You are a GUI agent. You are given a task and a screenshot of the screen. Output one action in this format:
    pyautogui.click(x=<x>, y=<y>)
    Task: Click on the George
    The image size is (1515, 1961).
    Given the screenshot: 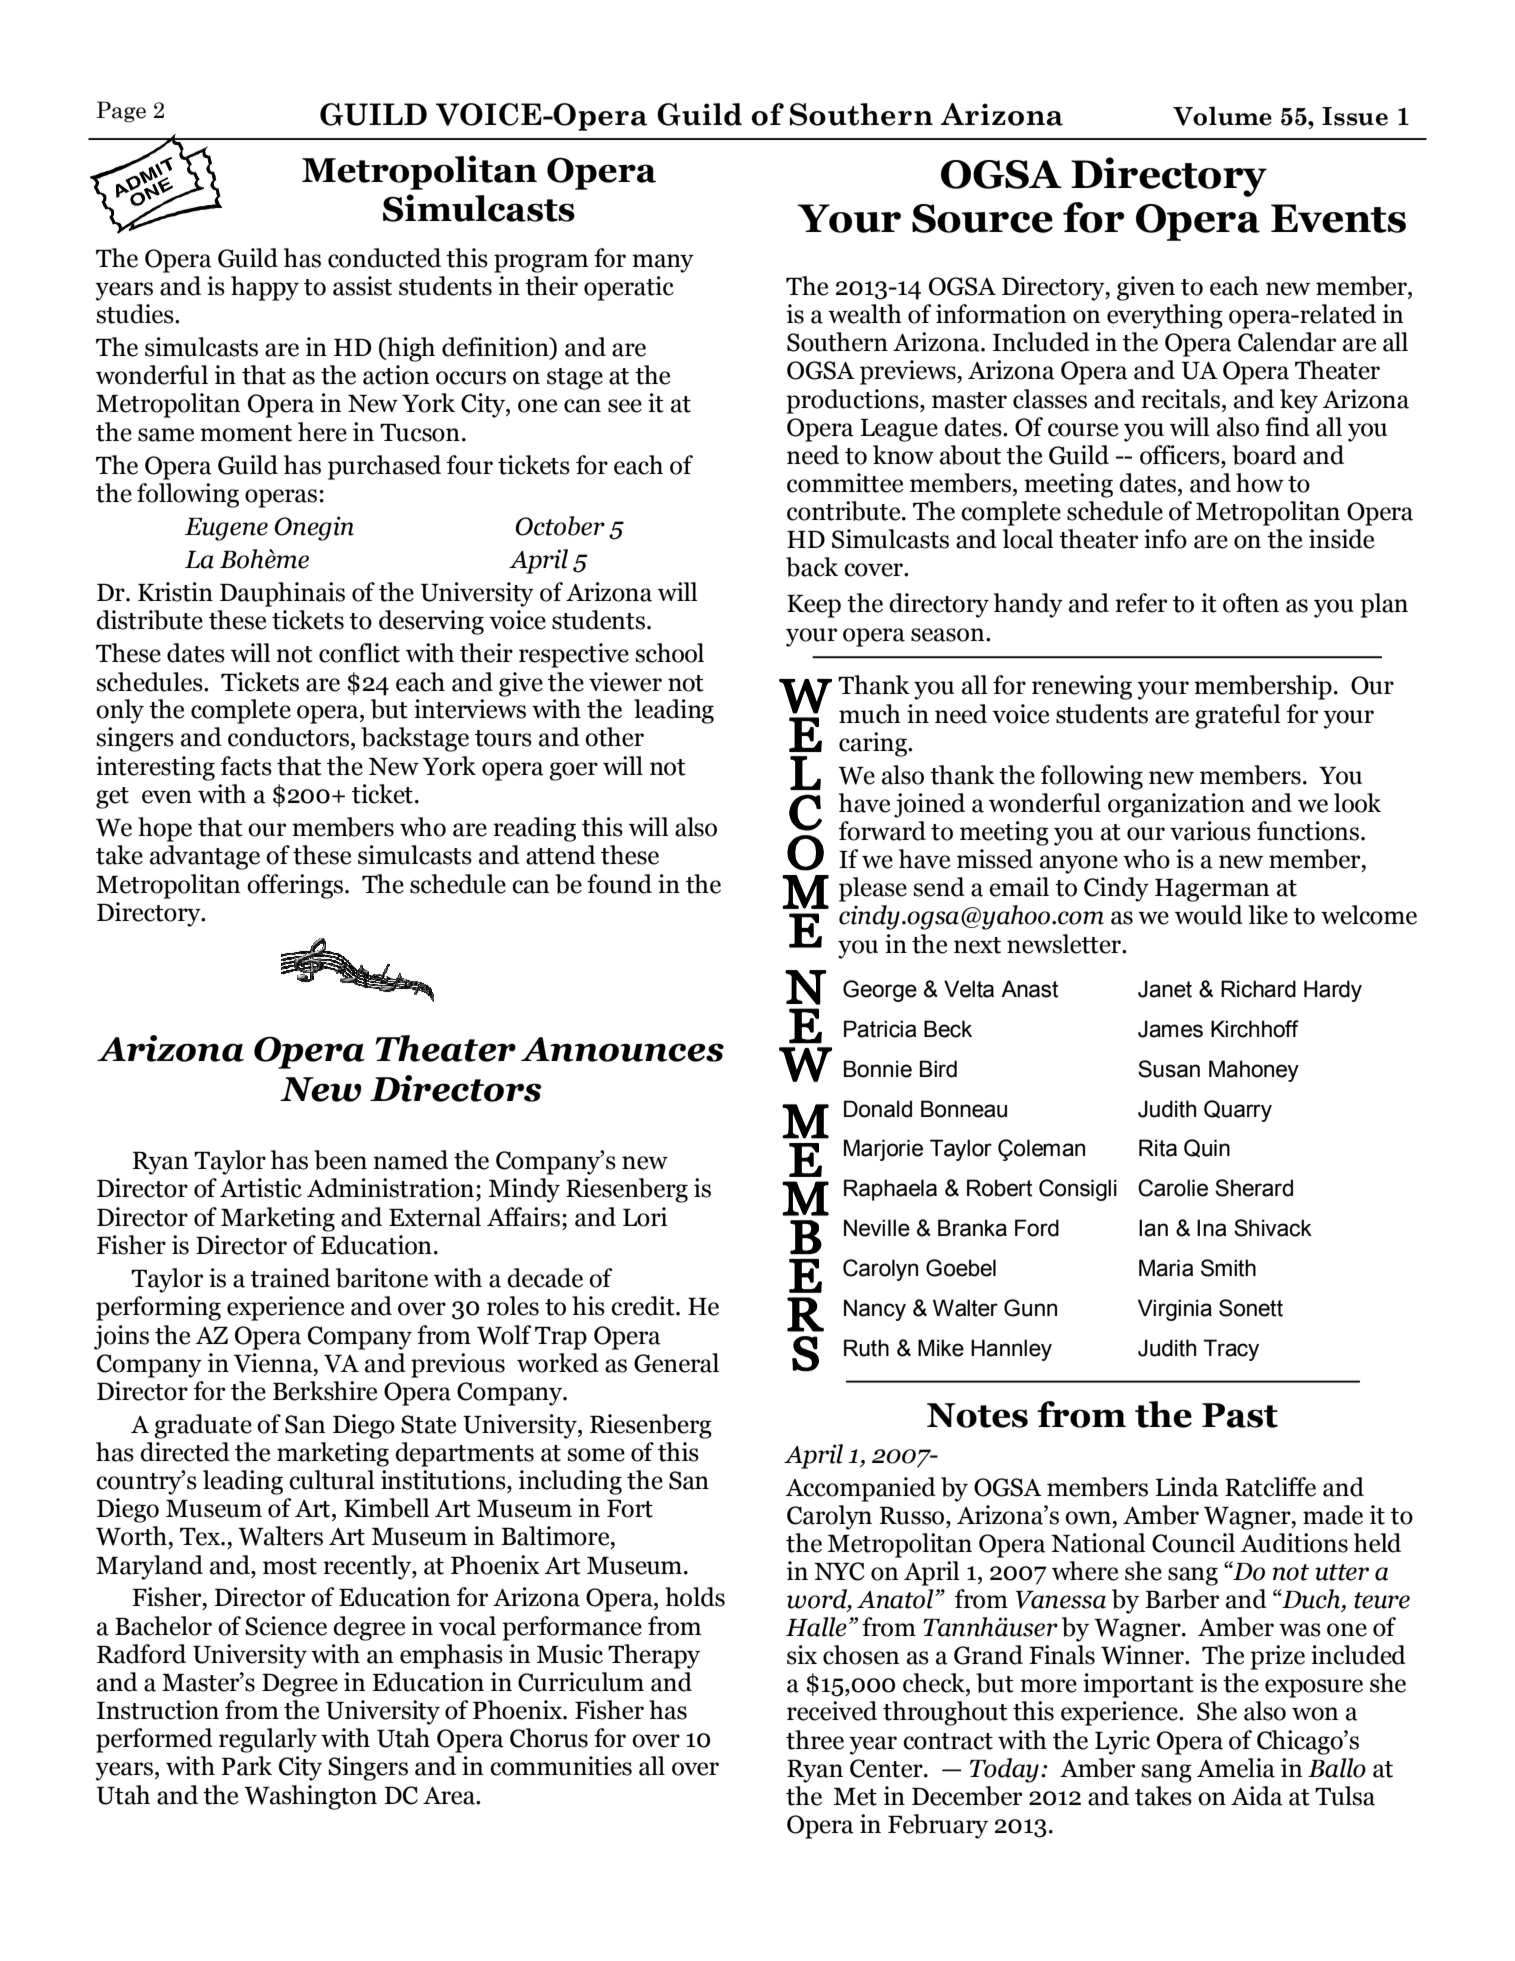 What is the action you would take?
    pyautogui.click(x=880, y=991)
